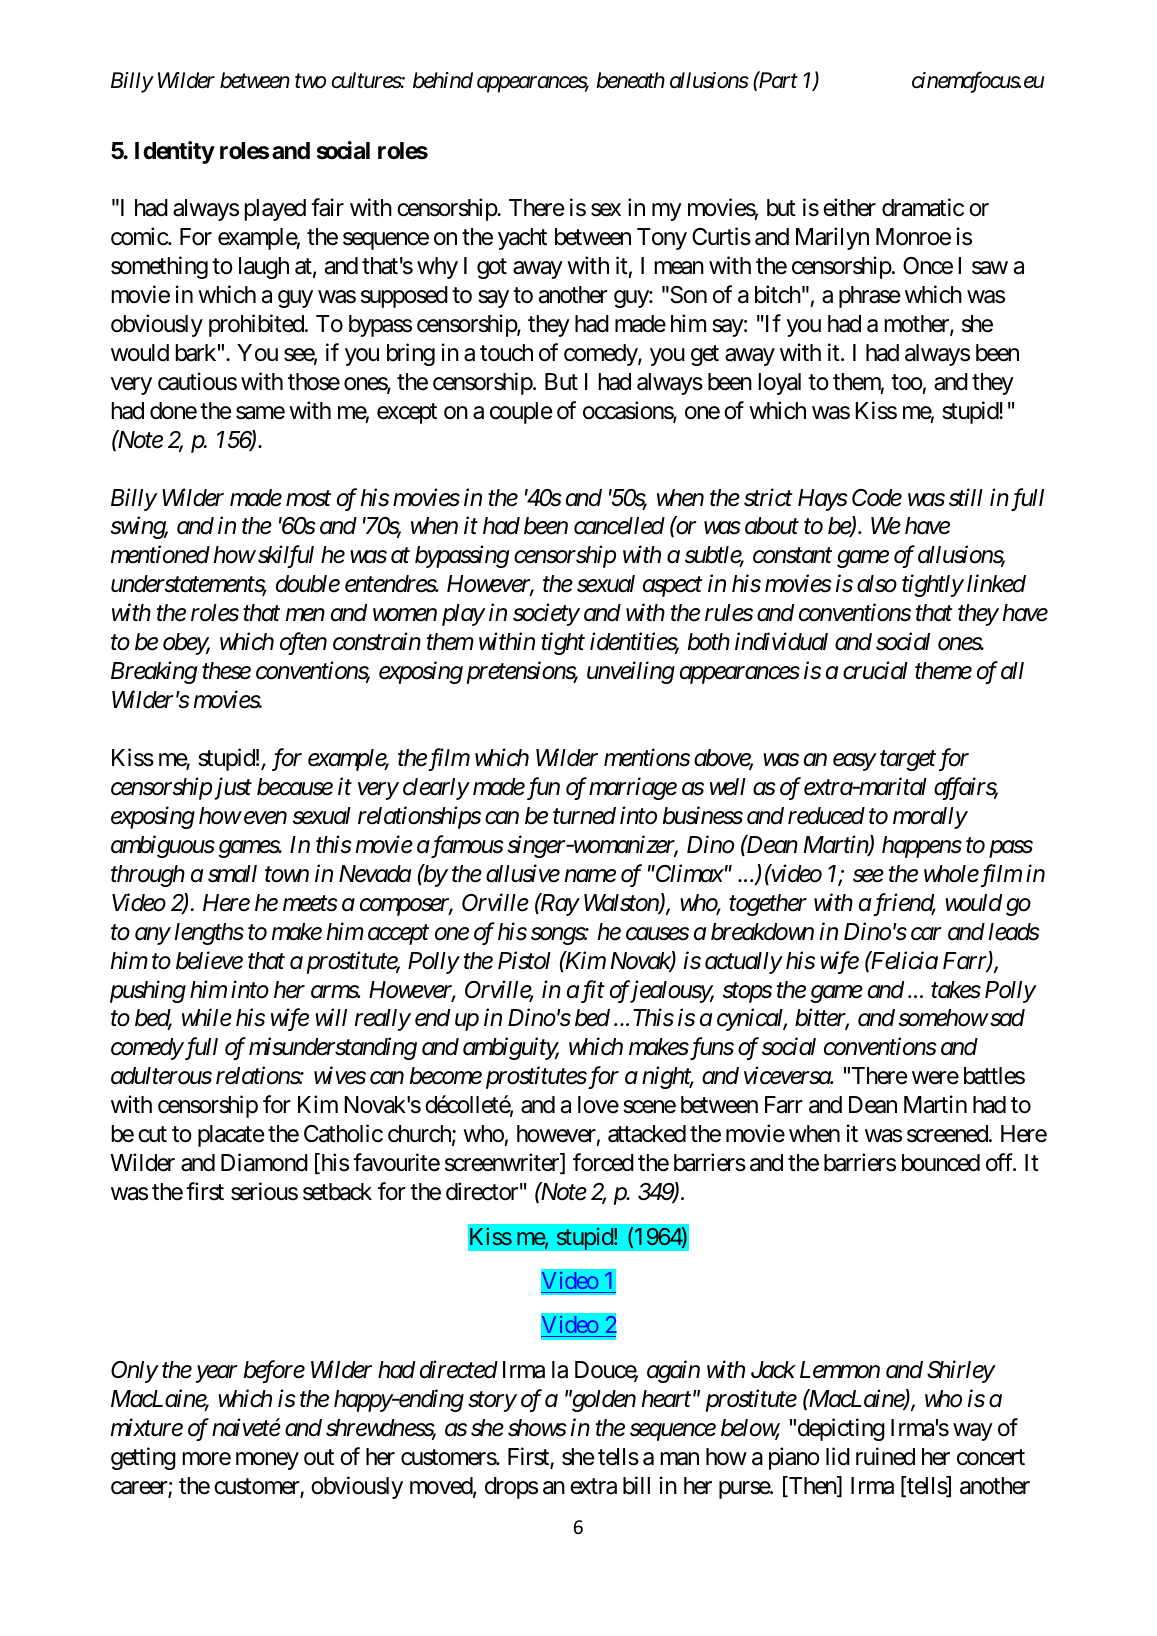 The width and height of the image is (1157, 1636). Describe the element at coordinates (152, 1135) in the image. I see `cut` at that location.
